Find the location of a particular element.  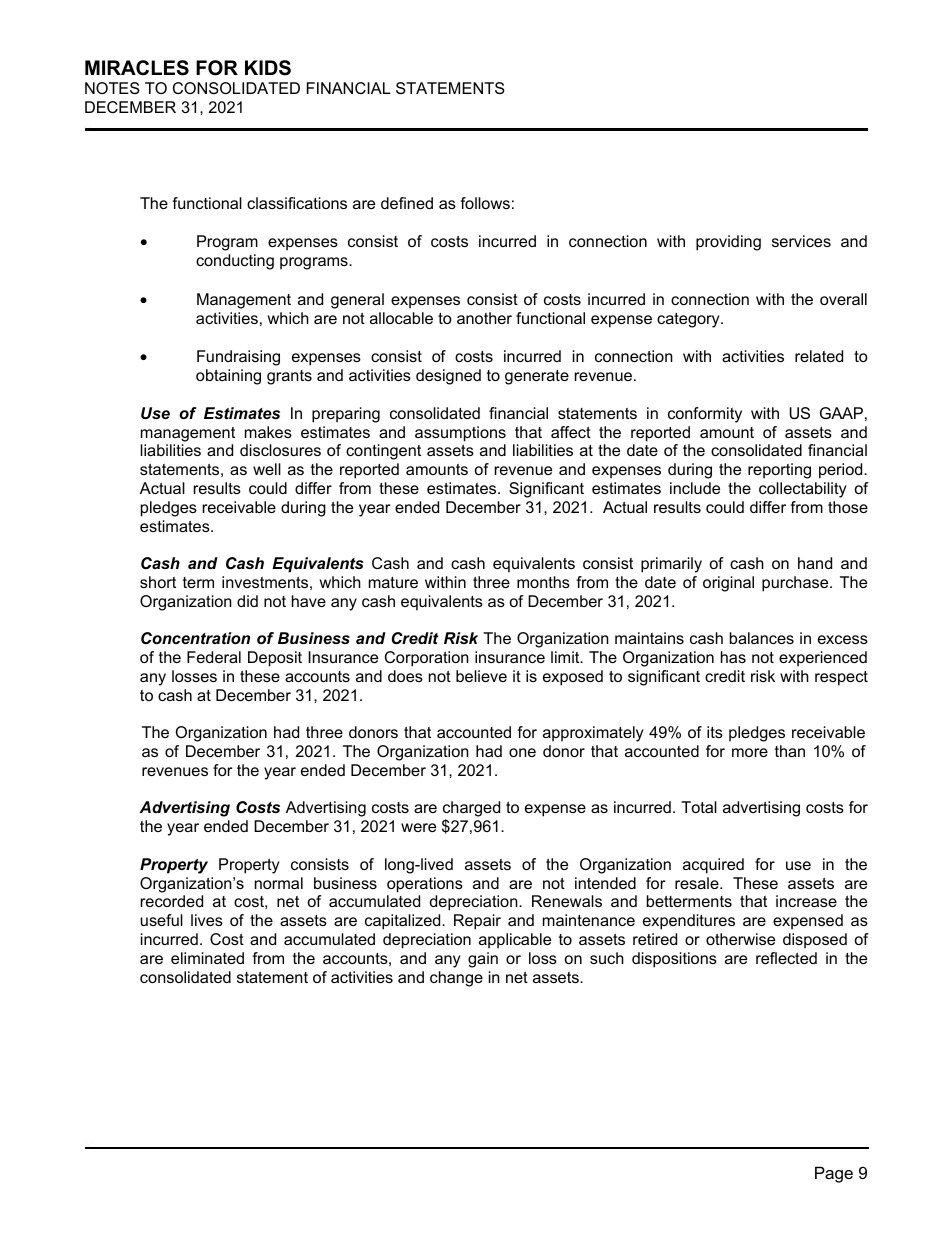

change is located at coordinates (456, 979).
